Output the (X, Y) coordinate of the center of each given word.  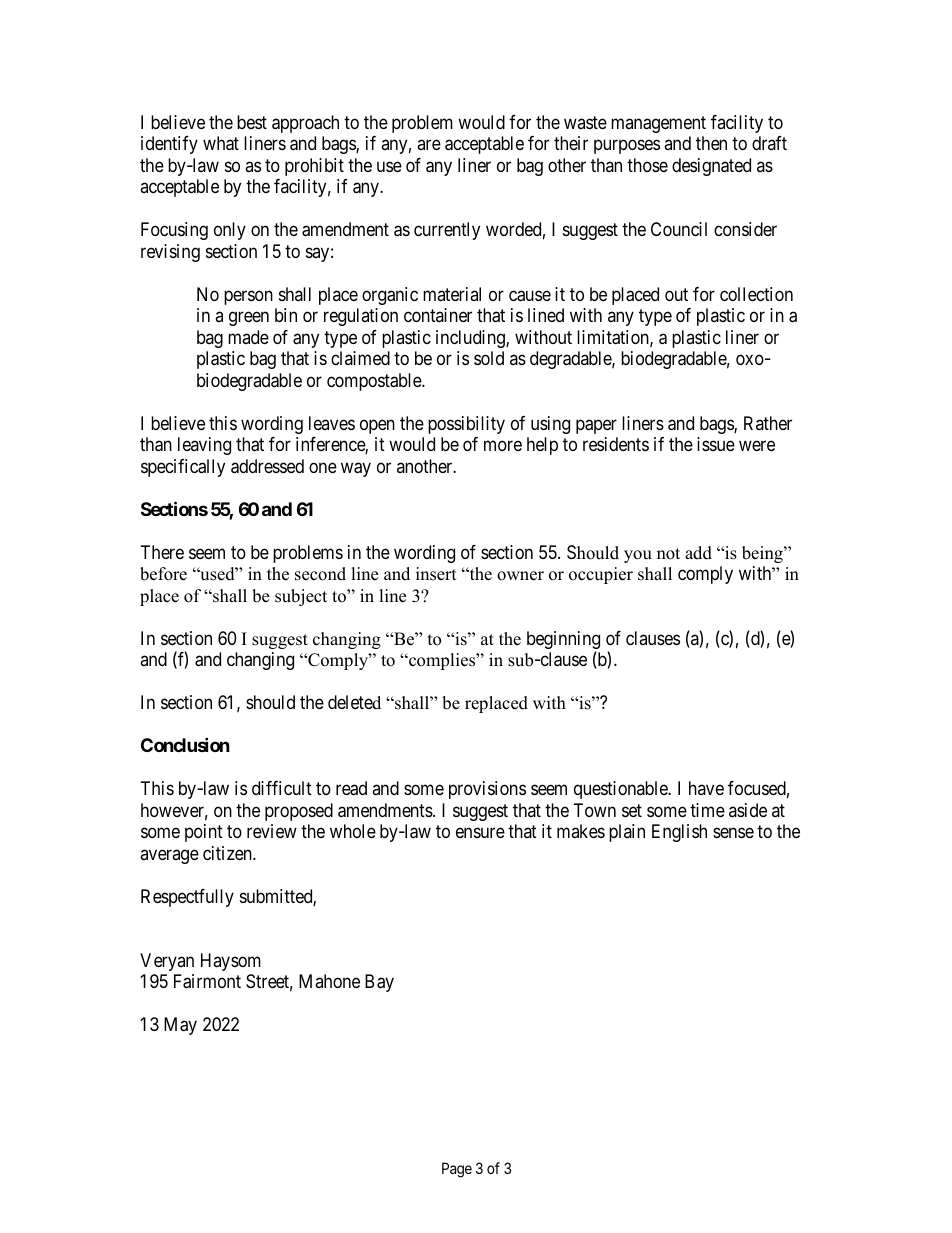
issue (716, 444)
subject (301, 597)
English (679, 833)
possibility (466, 425)
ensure (480, 832)
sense (733, 832)
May (180, 1026)
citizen (228, 853)
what (221, 143)
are (429, 145)
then (711, 143)
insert (436, 574)
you (638, 556)
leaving (204, 446)
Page (457, 1170)
